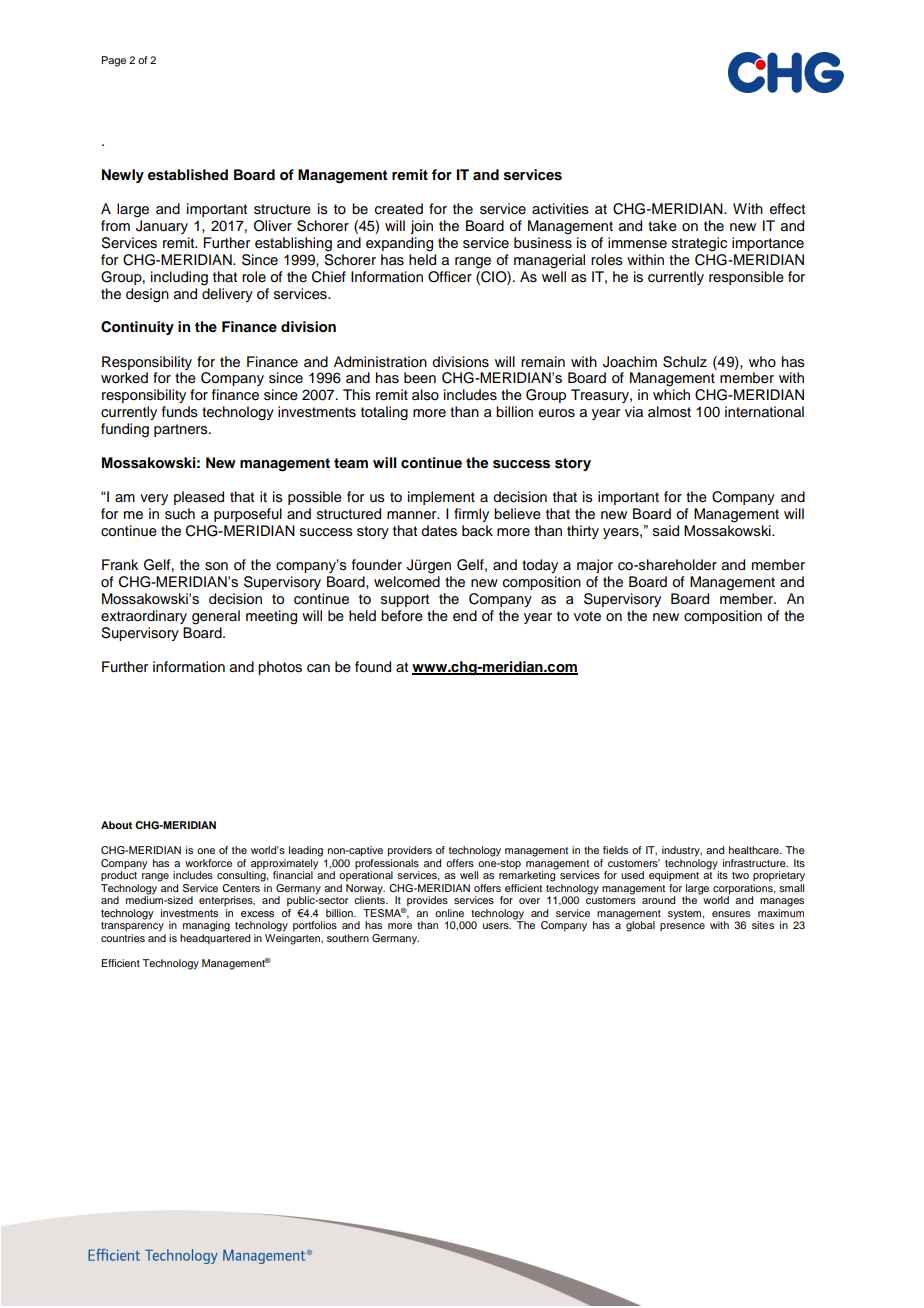 The width and height of the screenshot is (924, 1308). What do you see at coordinates (206, 926) in the screenshot?
I see `managing` at bounding box center [206, 926].
